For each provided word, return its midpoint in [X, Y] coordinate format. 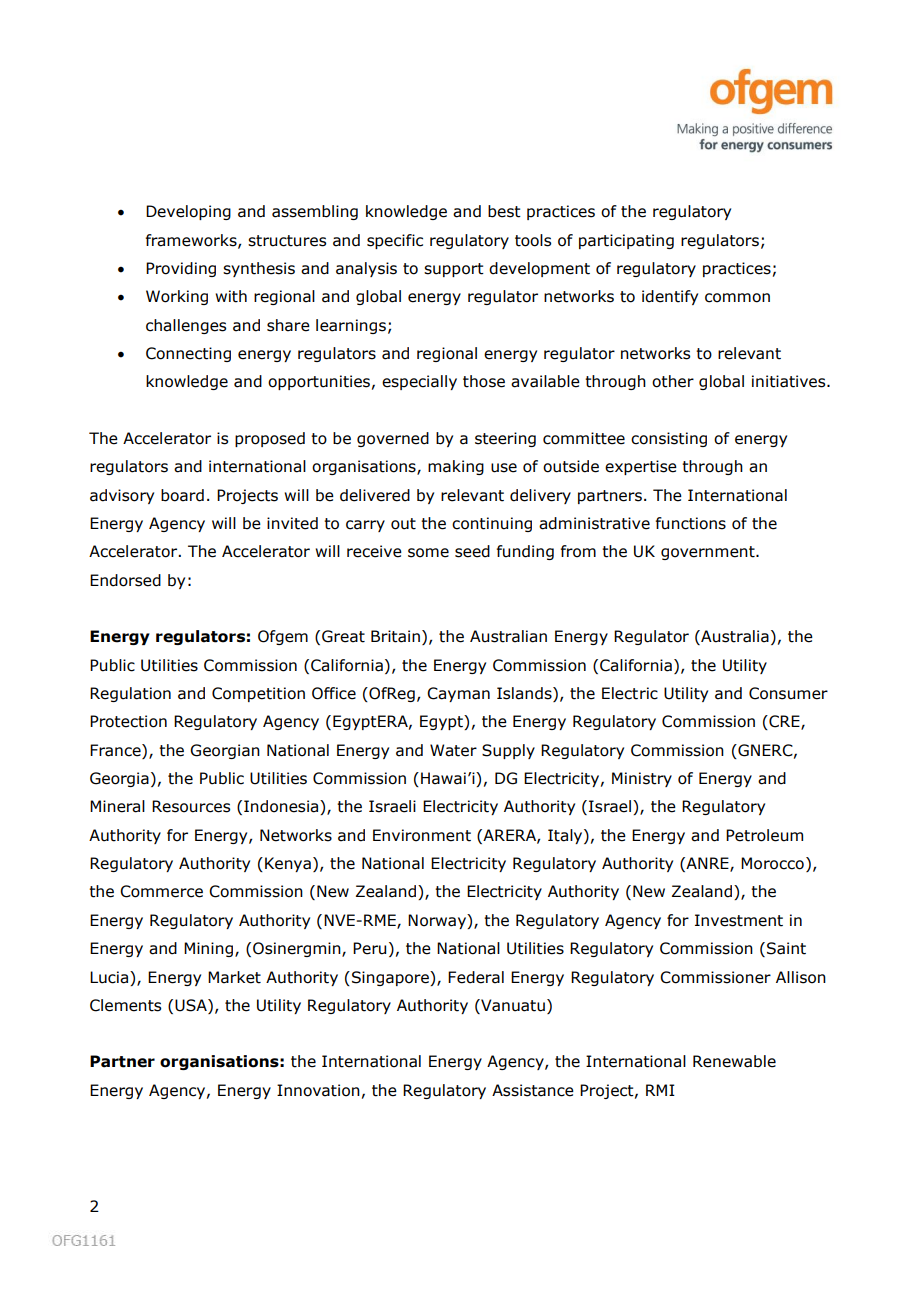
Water [453, 750]
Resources [191, 806]
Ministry [642, 779]
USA [192, 1006]
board [182, 495]
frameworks [192, 241]
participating [626, 241]
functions [691, 523]
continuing [492, 524]
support [454, 270]
